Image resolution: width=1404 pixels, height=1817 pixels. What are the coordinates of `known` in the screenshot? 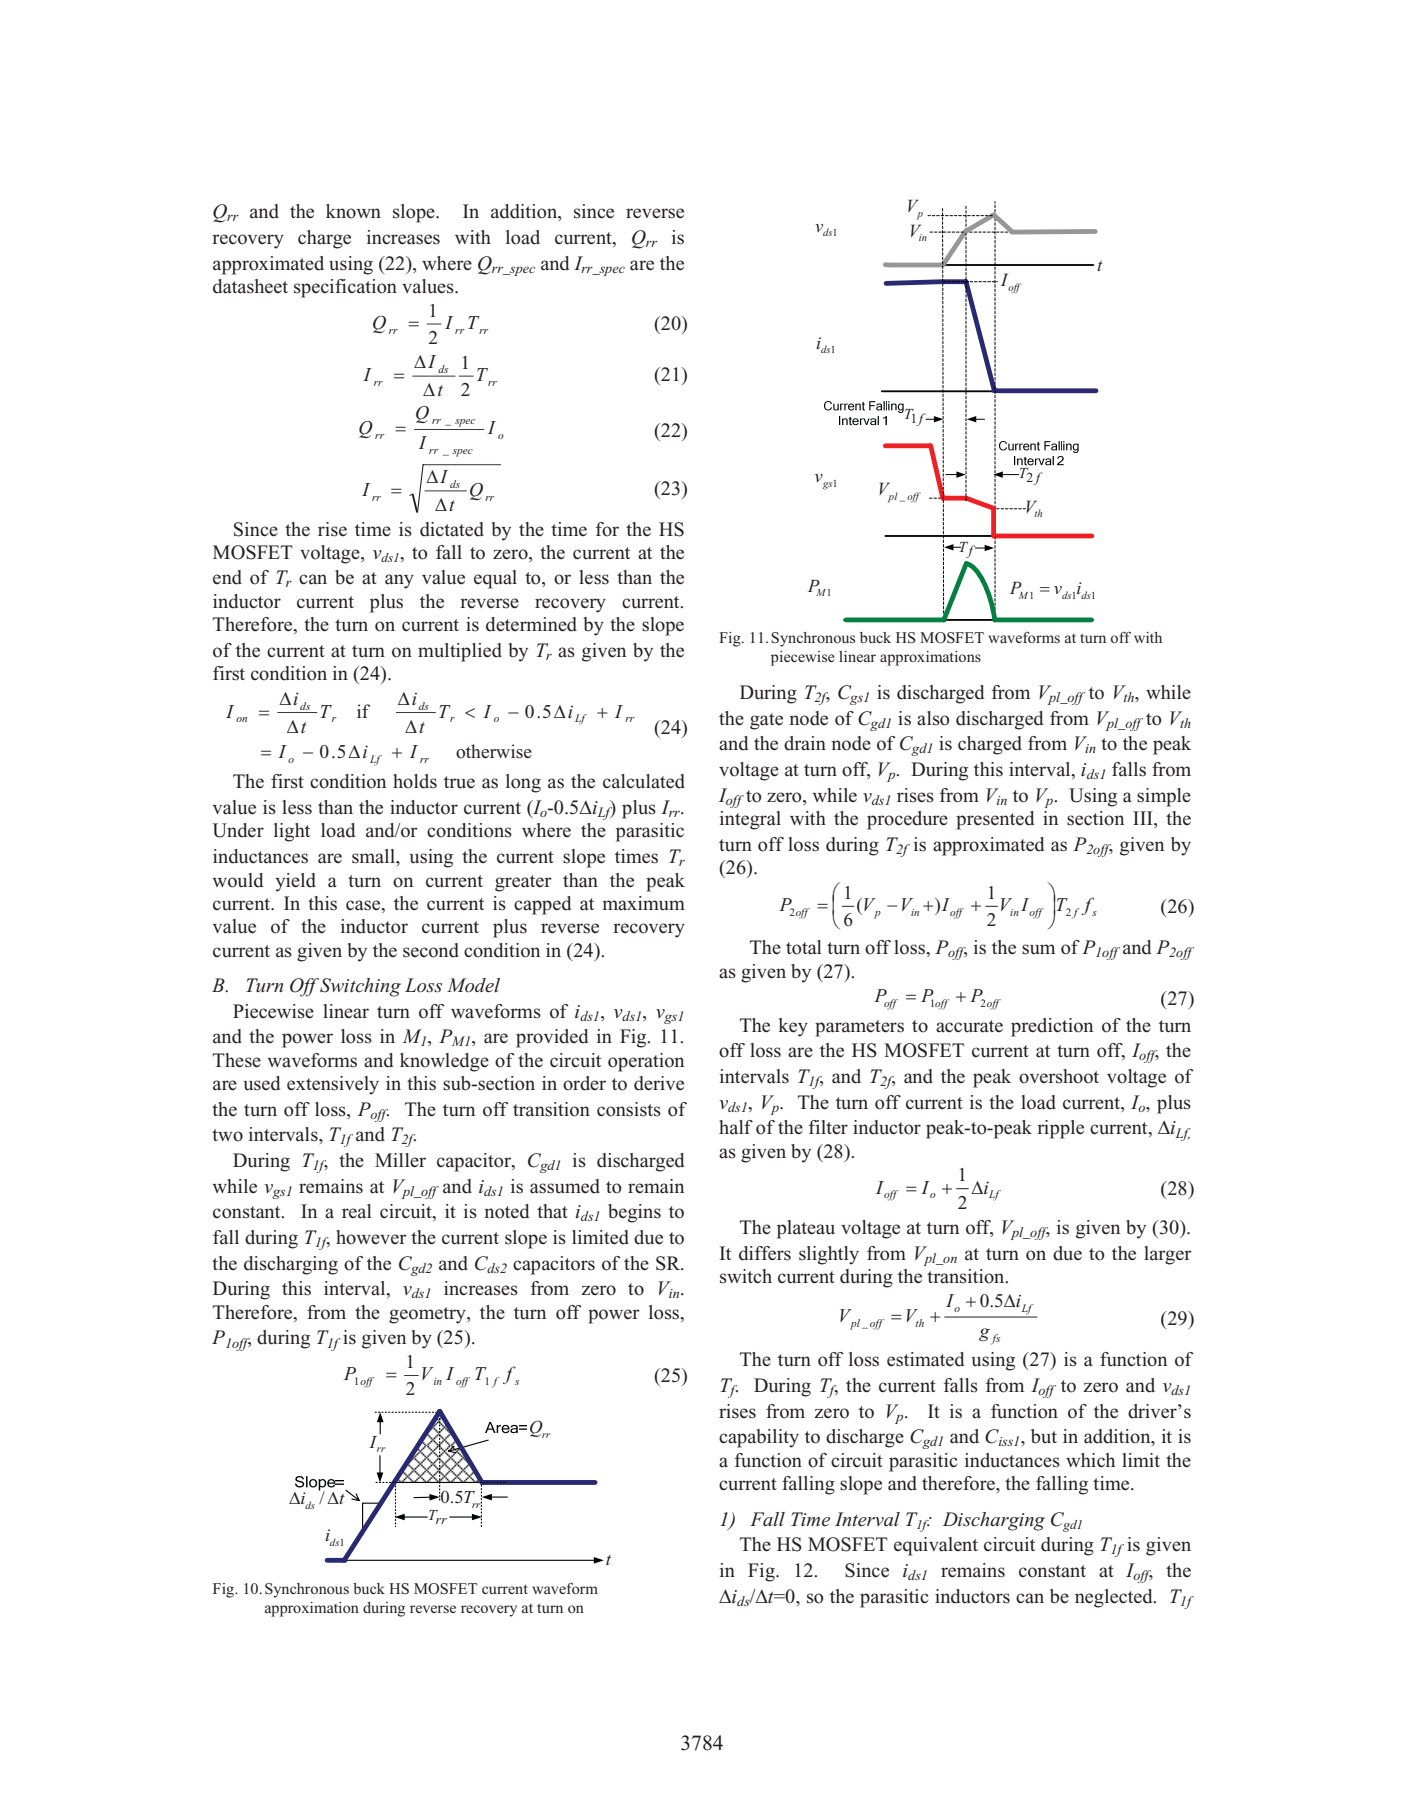 It's located at (353, 211).
